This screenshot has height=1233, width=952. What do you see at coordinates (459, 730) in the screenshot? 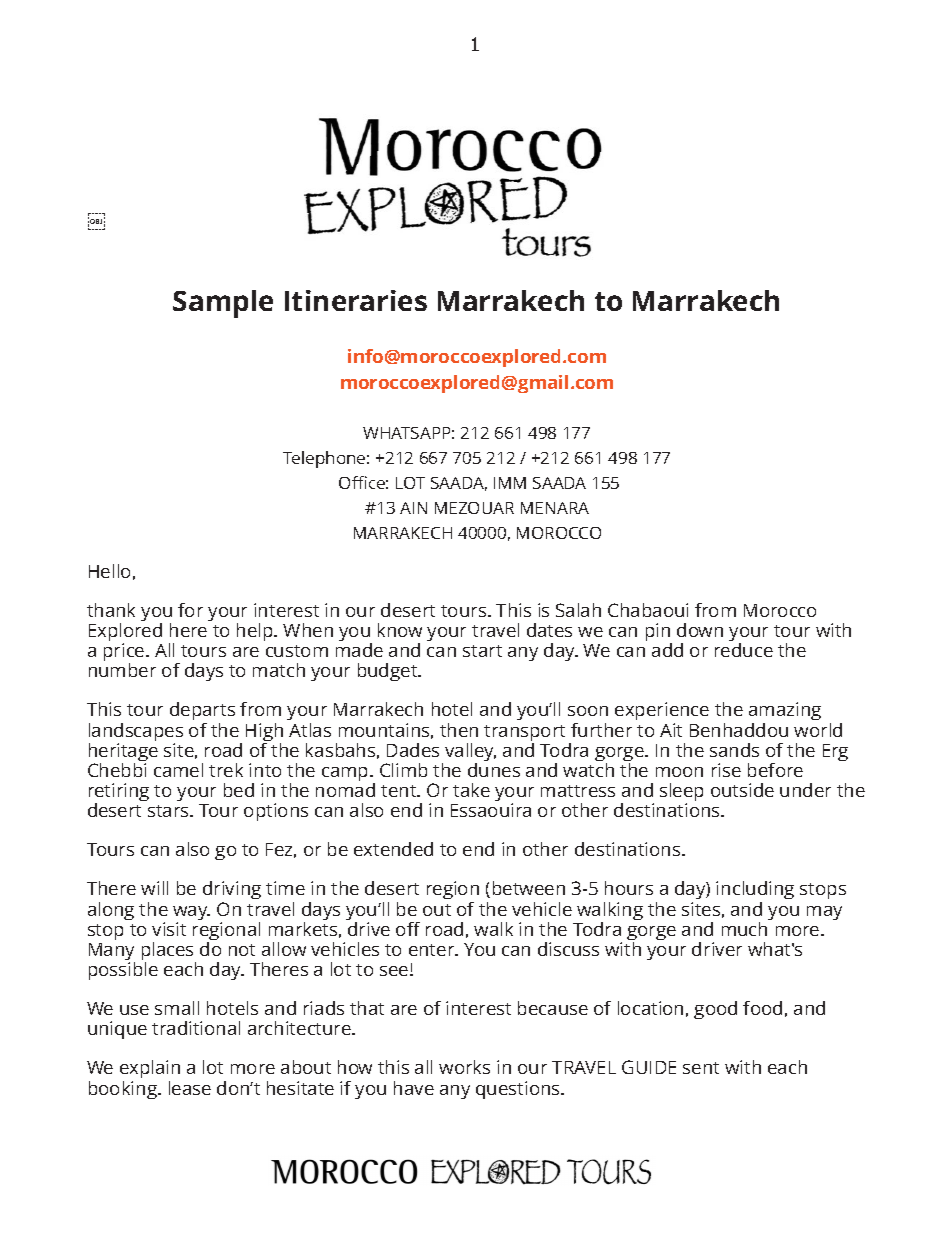
I see `then` at bounding box center [459, 730].
